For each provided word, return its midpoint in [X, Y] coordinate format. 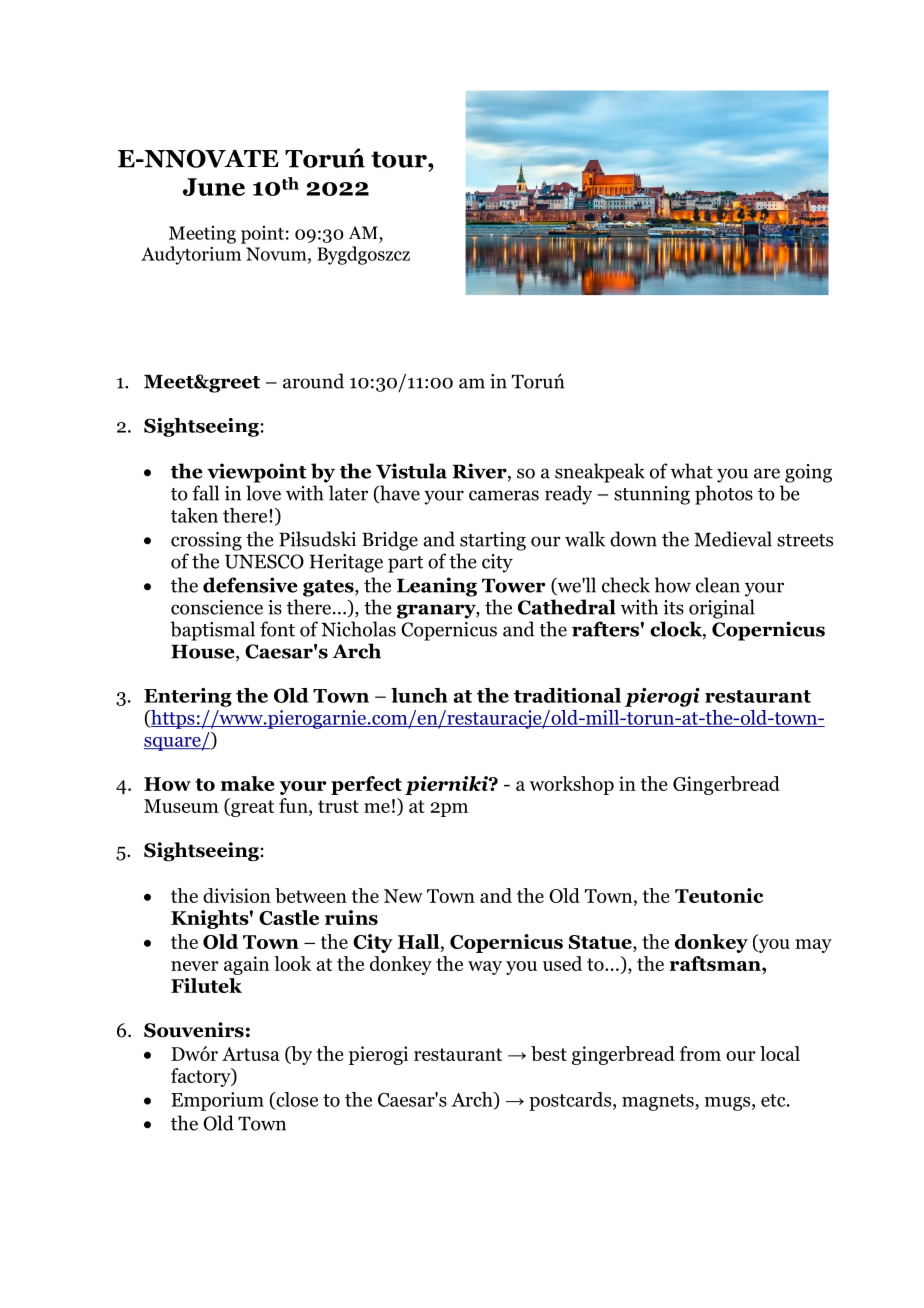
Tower [513, 586]
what [692, 471]
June [214, 187]
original [722, 609]
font [277, 629]
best [549, 1053]
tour [400, 159]
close [296, 1100]
